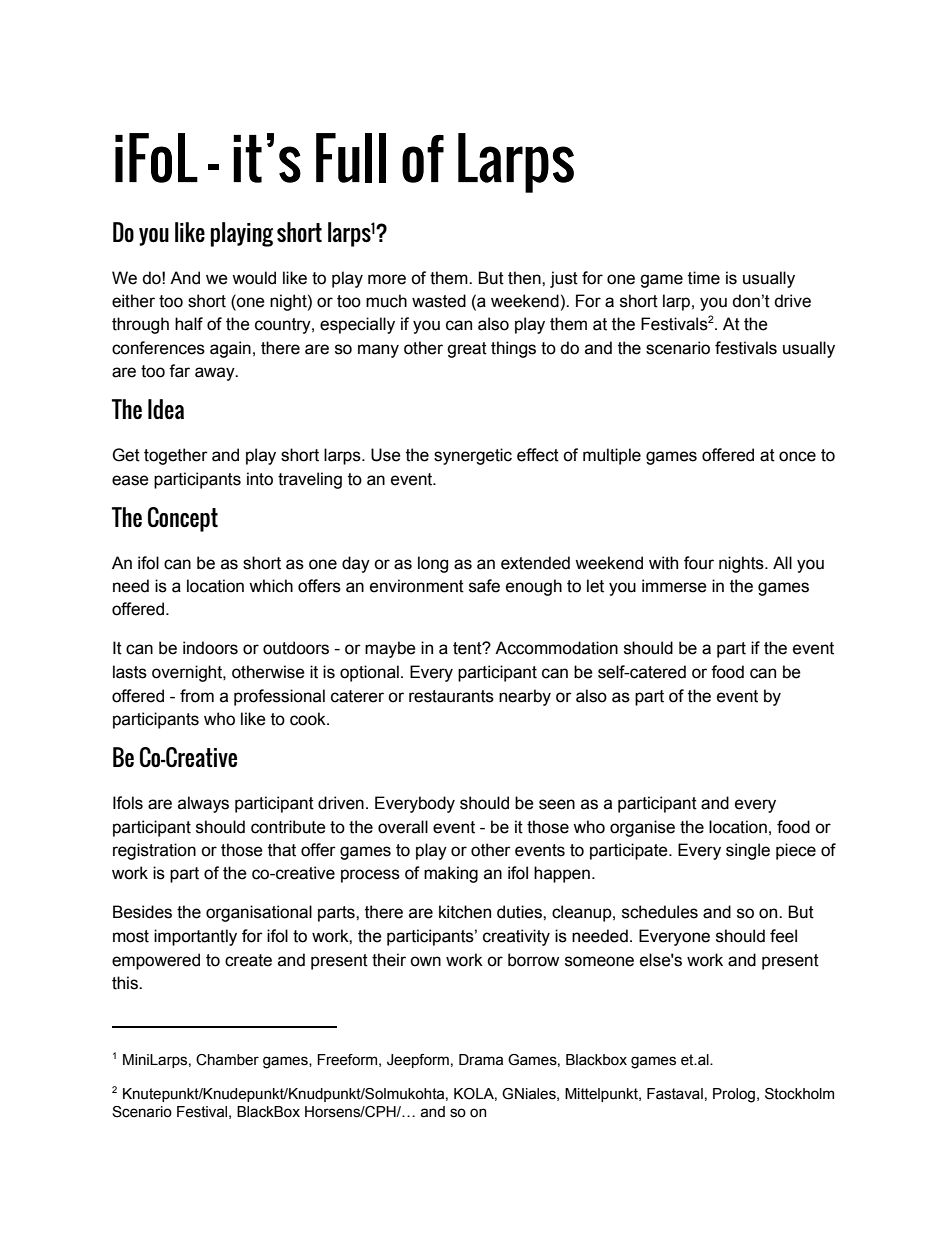 This page has width=952, height=1233. I want to click on together, so click(176, 456).
